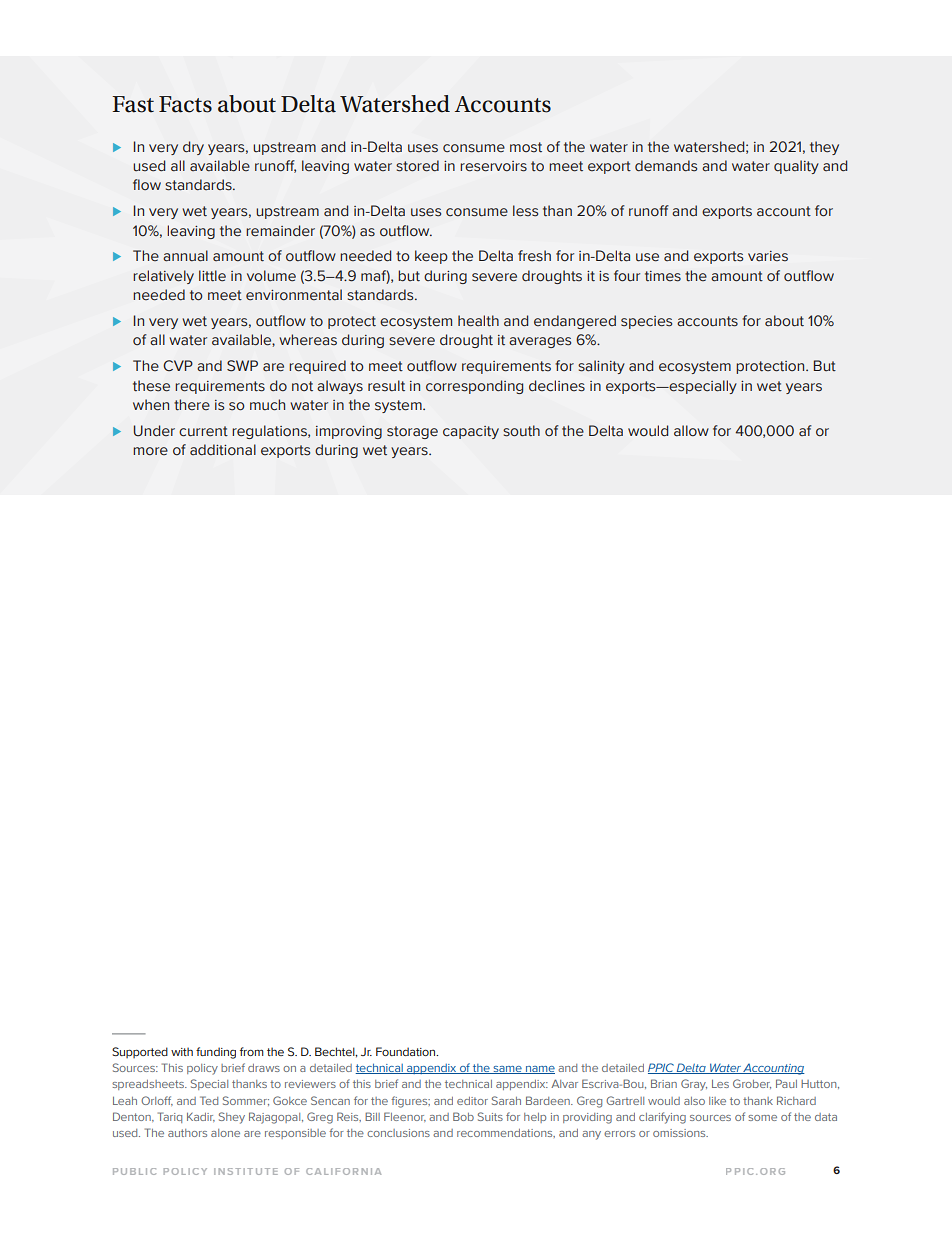 The width and height of the page is (952, 1233). What do you see at coordinates (150, 451) in the page?
I see `more` at bounding box center [150, 451].
